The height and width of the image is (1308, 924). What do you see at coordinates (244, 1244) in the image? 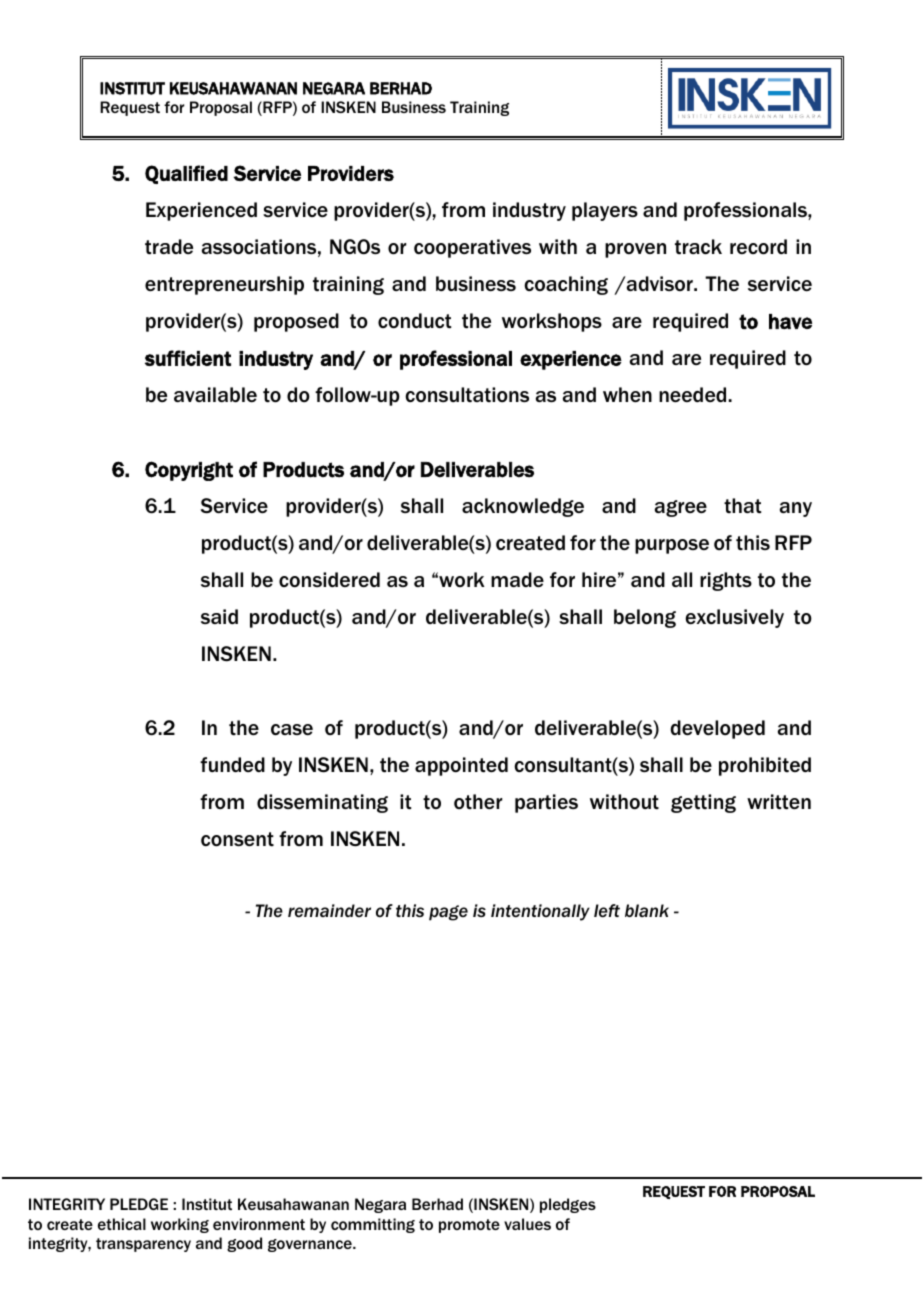
I see `good` at bounding box center [244, 1244].
